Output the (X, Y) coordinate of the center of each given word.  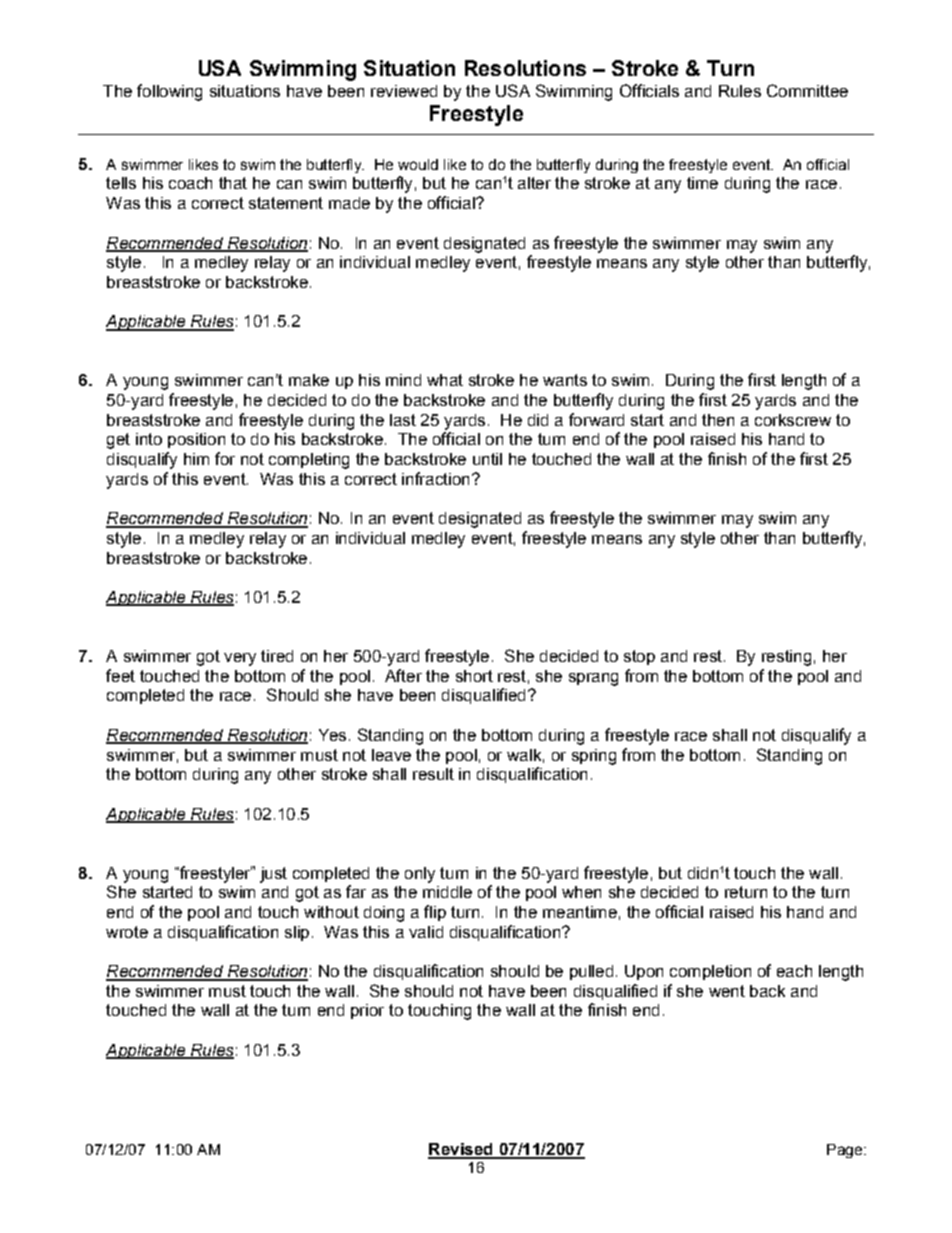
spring (594, 757)
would (418, 164)
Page (846, 1151)
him (196, 459)
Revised (461, 1150)
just (273, 875)
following (169, 92)
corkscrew (793, 420)
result (433, 774)
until (487, 459)
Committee (807, 90)
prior (367, 1011)
